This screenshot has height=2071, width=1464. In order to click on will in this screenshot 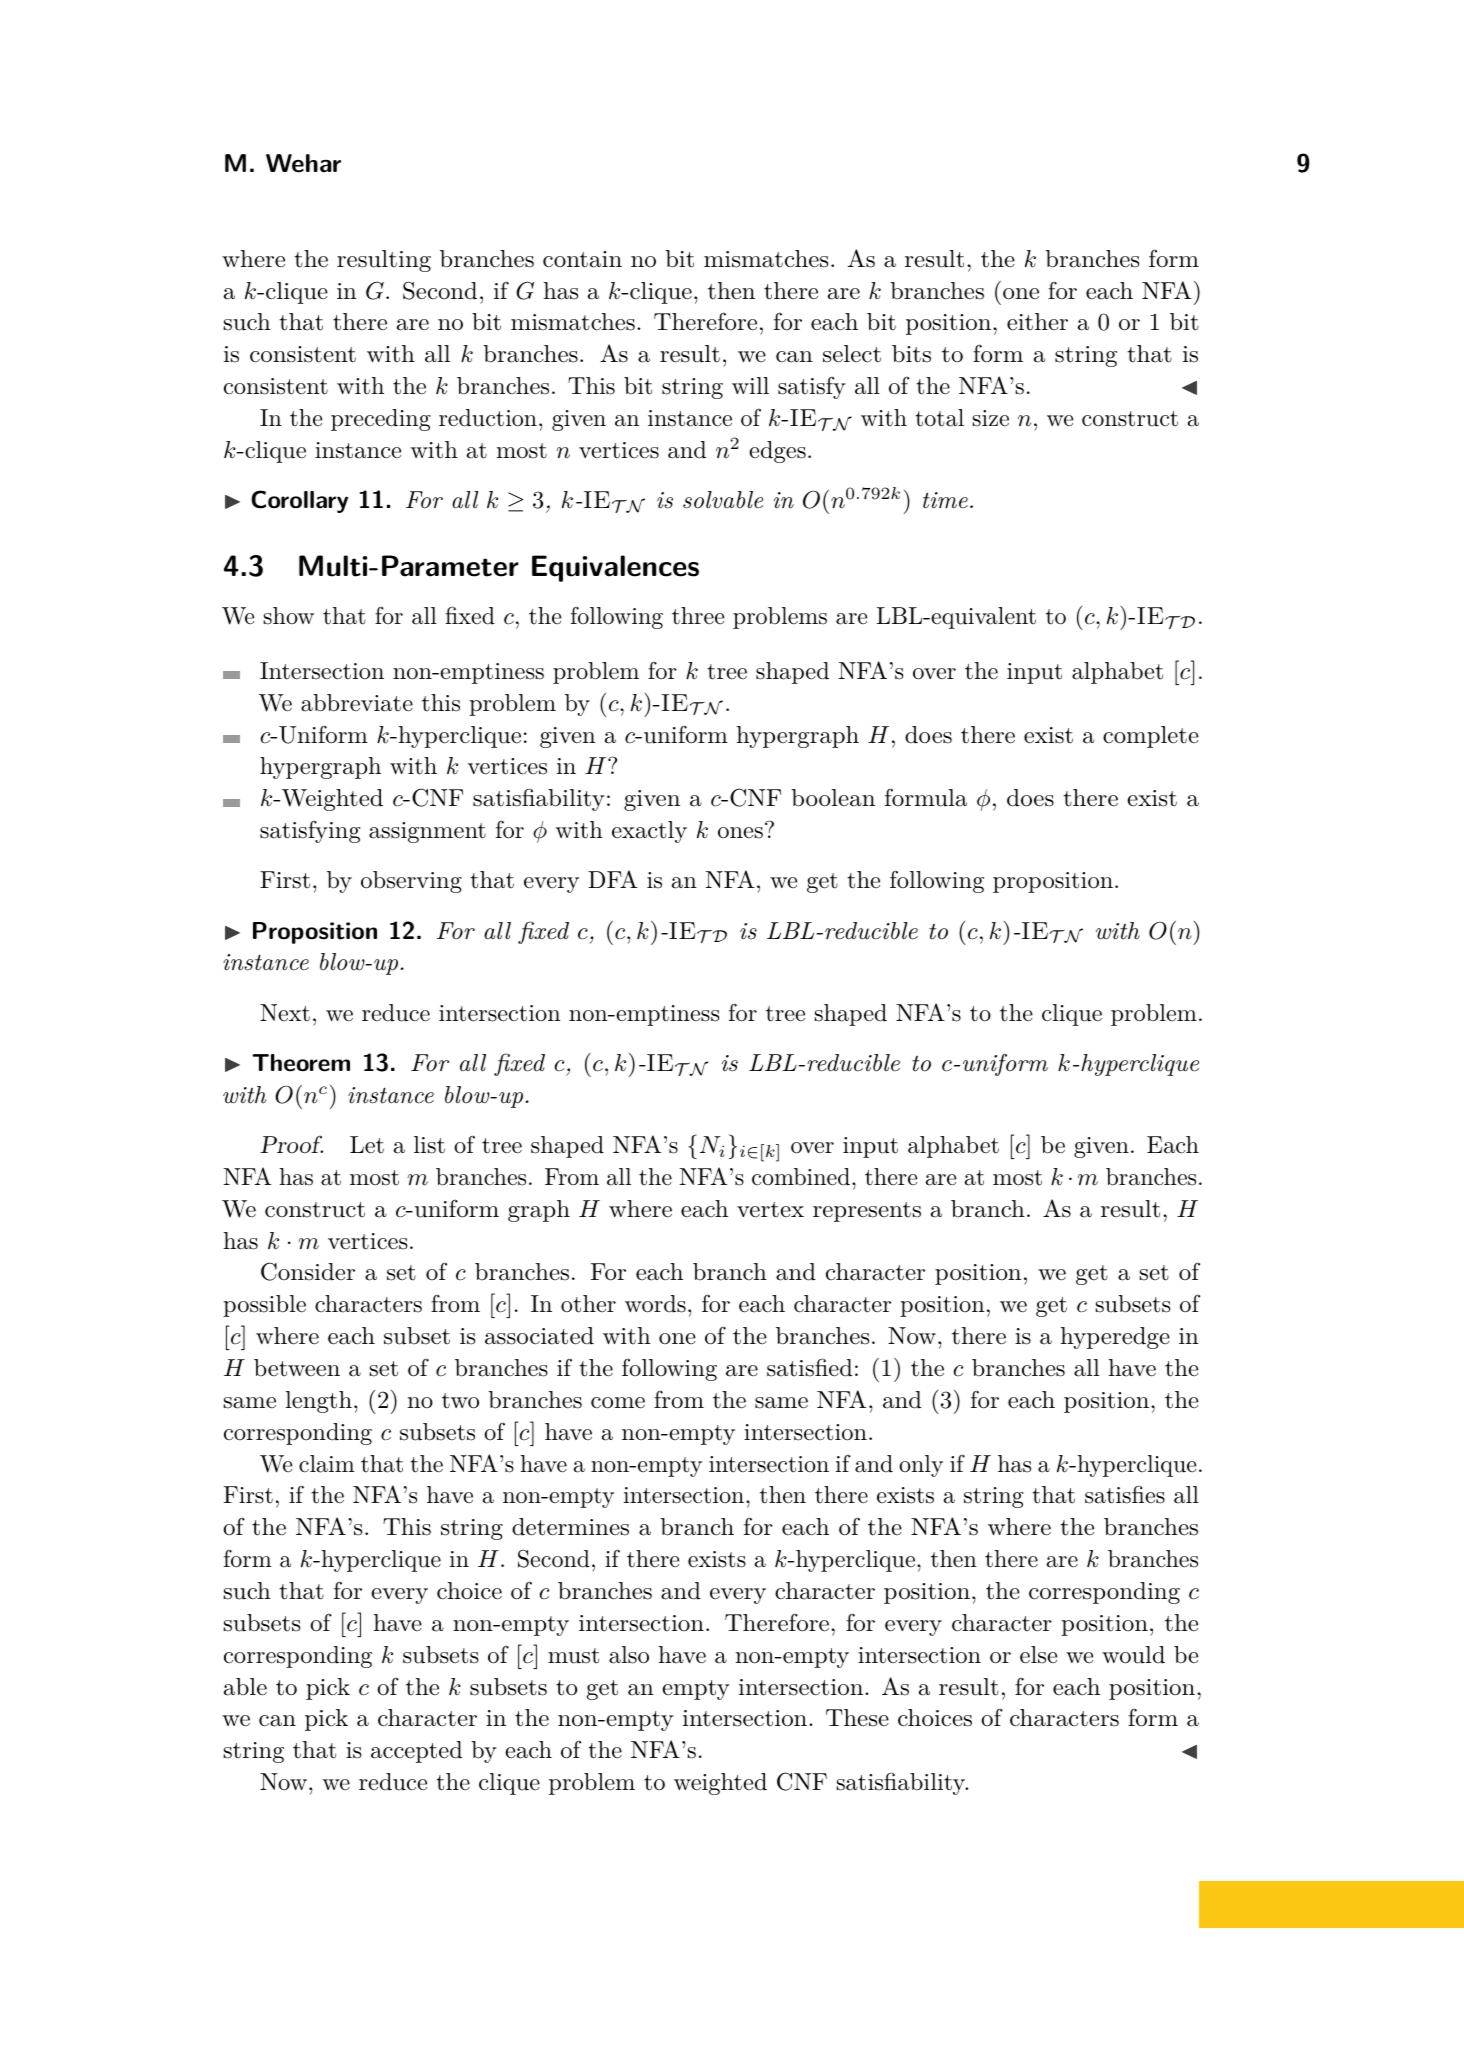, I will do `click(750, 385)`.
